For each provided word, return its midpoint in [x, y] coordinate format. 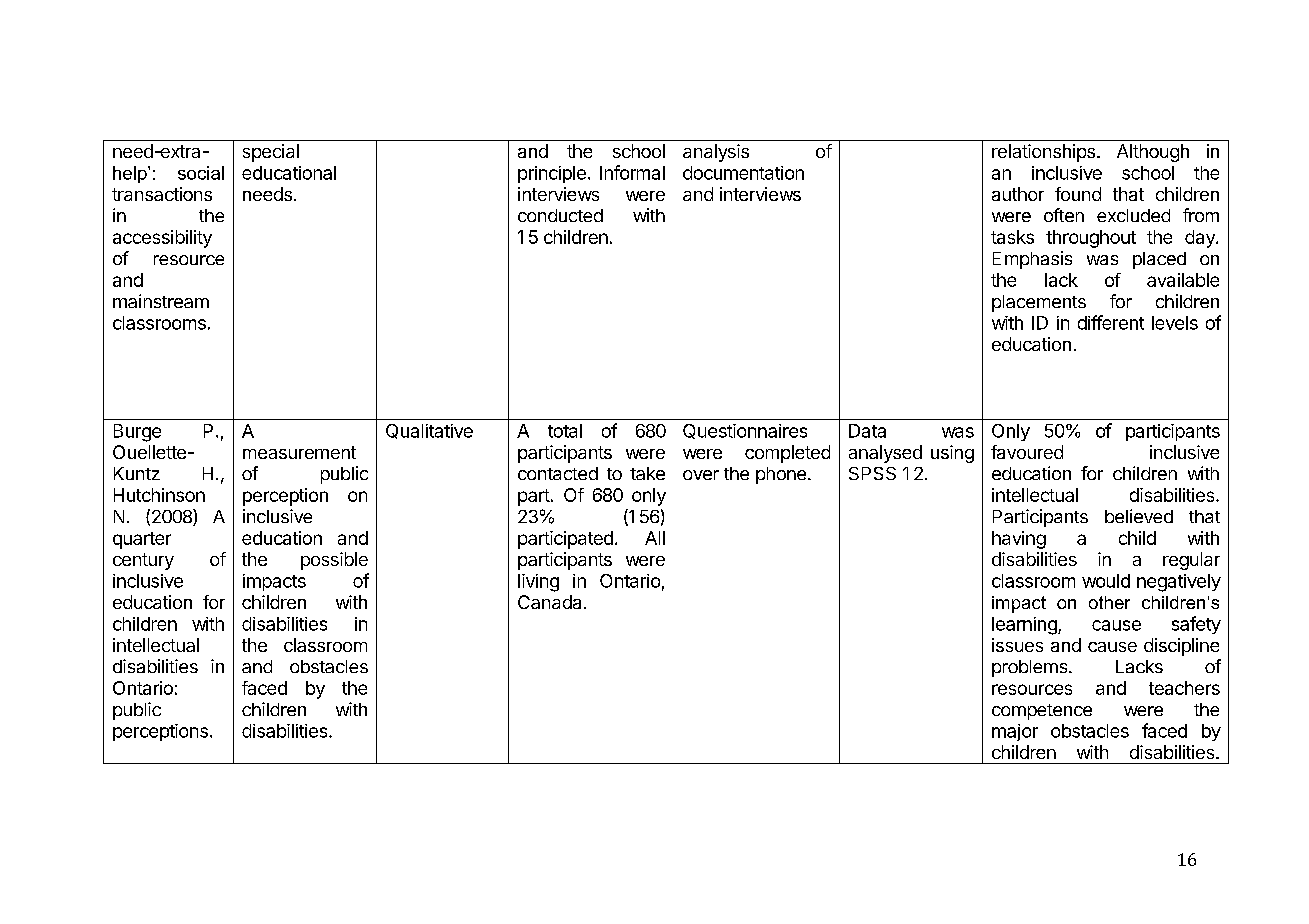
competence [1042, 712]
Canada [549, 602]
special [271, 153]
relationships [1043, 153]
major [1015, 732]
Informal [632, 172]
